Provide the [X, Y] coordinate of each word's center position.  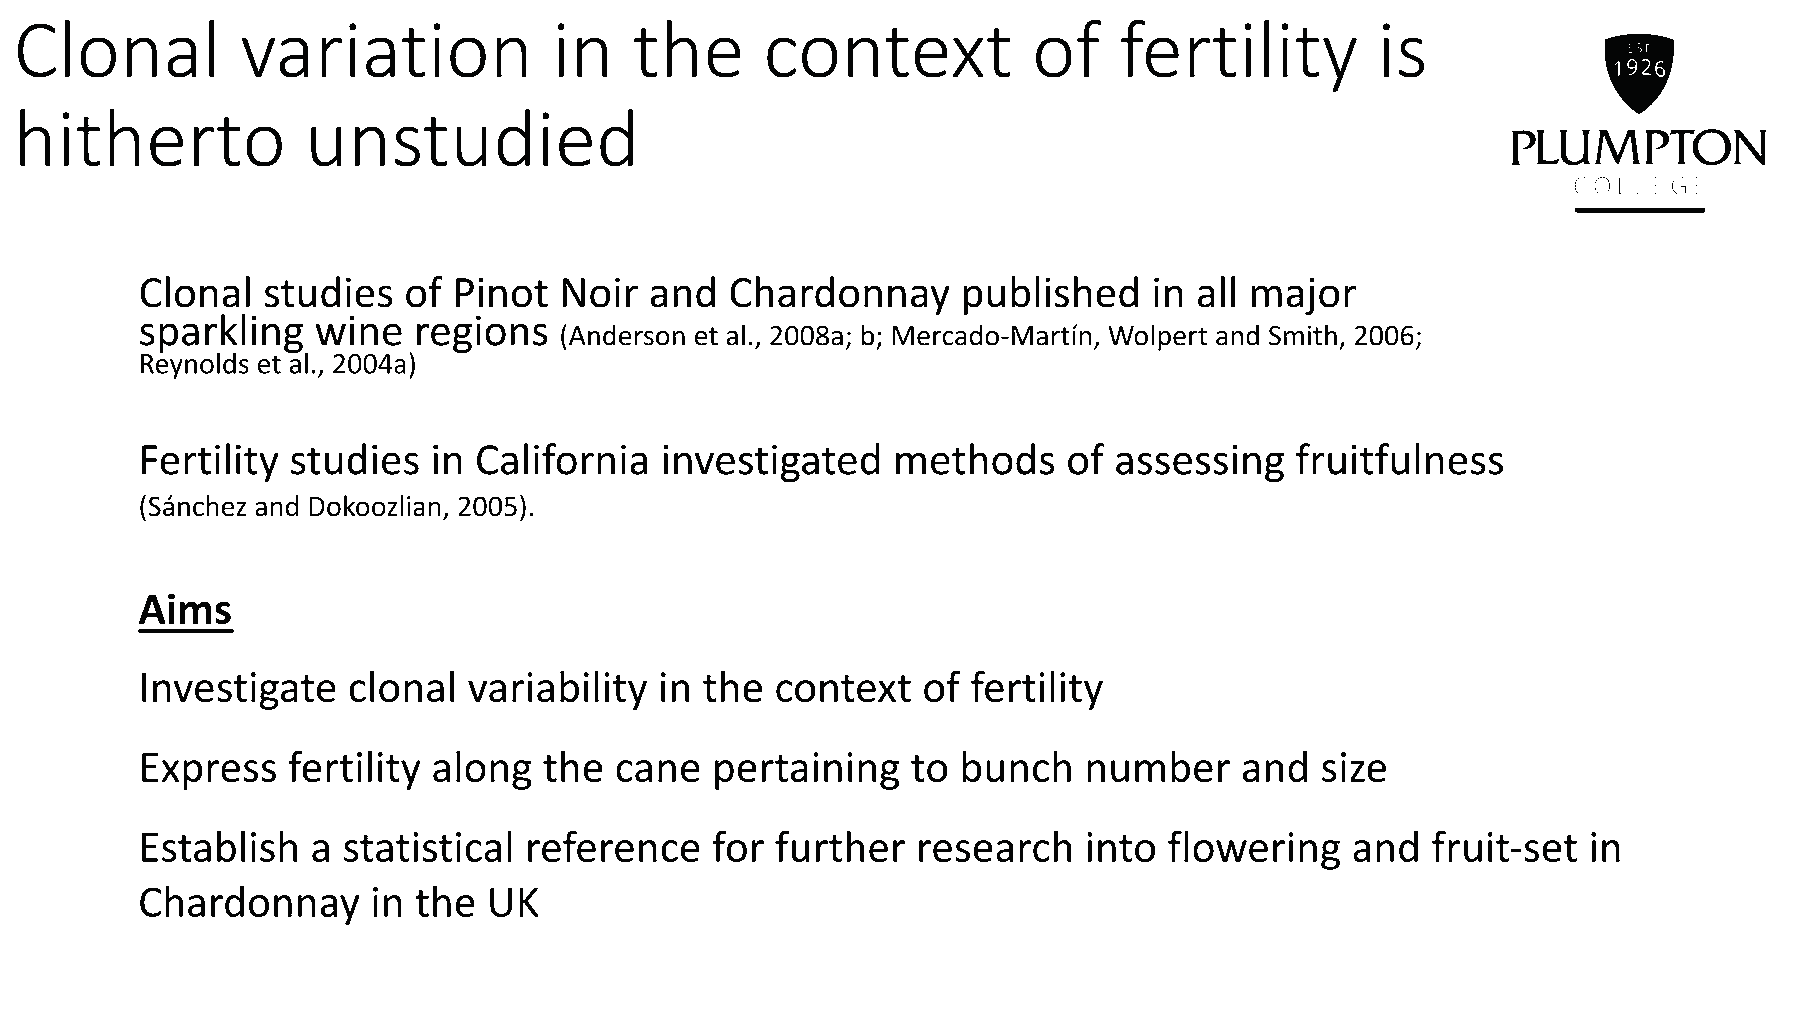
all [1216, 292]
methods [975, 459]
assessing [1200, 463]
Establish [219, 846]
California [562, 459]
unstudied [472, 138]
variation [384, 50]
